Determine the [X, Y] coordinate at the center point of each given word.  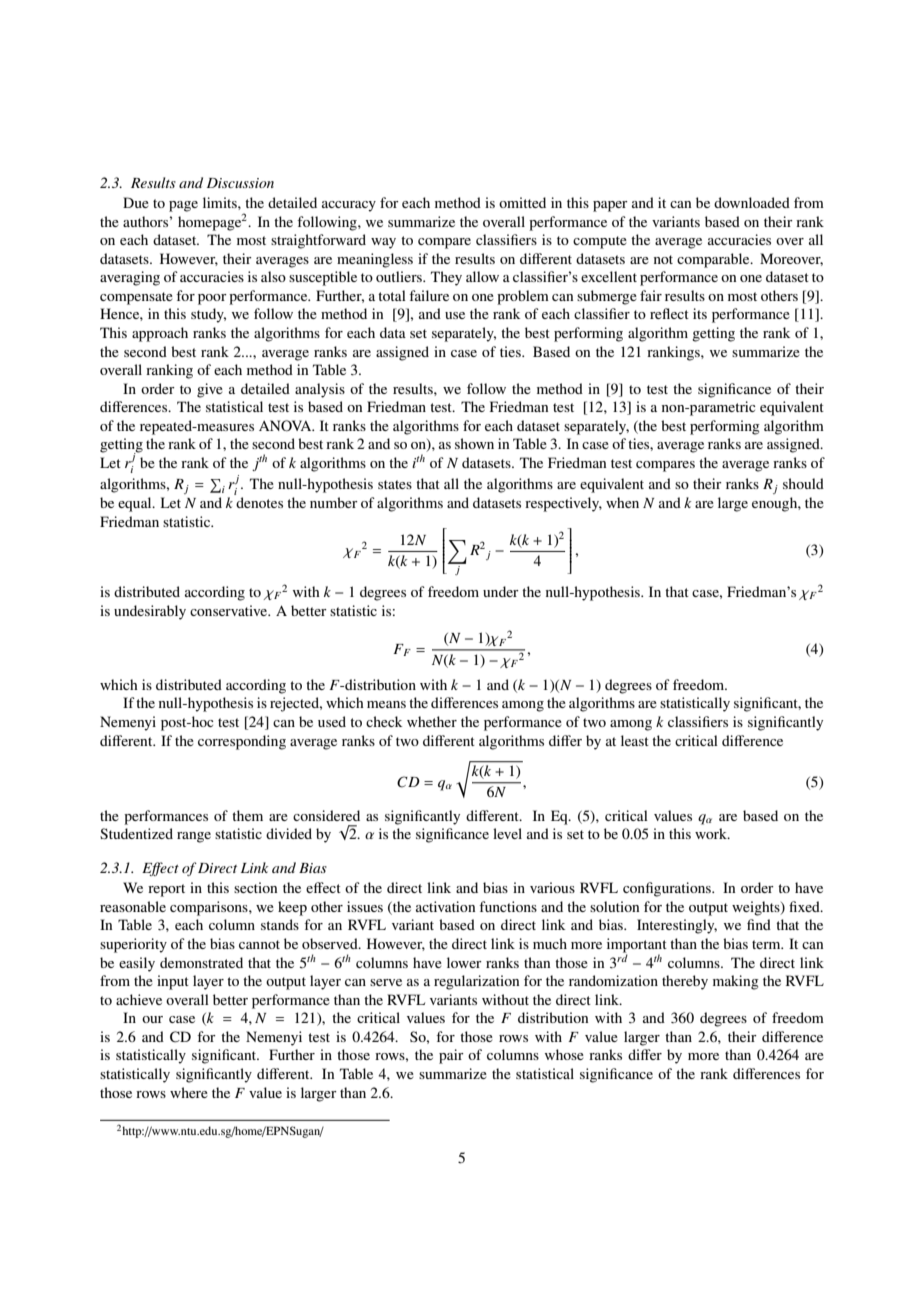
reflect [669, 313]
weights [757, 908]
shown [474, 443]
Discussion [240, 183]
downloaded [752, 202]
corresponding [242, 742]
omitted [522, 202]
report [166, 890]
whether [432, 721]
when [622, 502]
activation [445, 906]
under [501, 591]
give [210, 390]
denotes [259, 502]
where [189, 1092]
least [635, 740]
